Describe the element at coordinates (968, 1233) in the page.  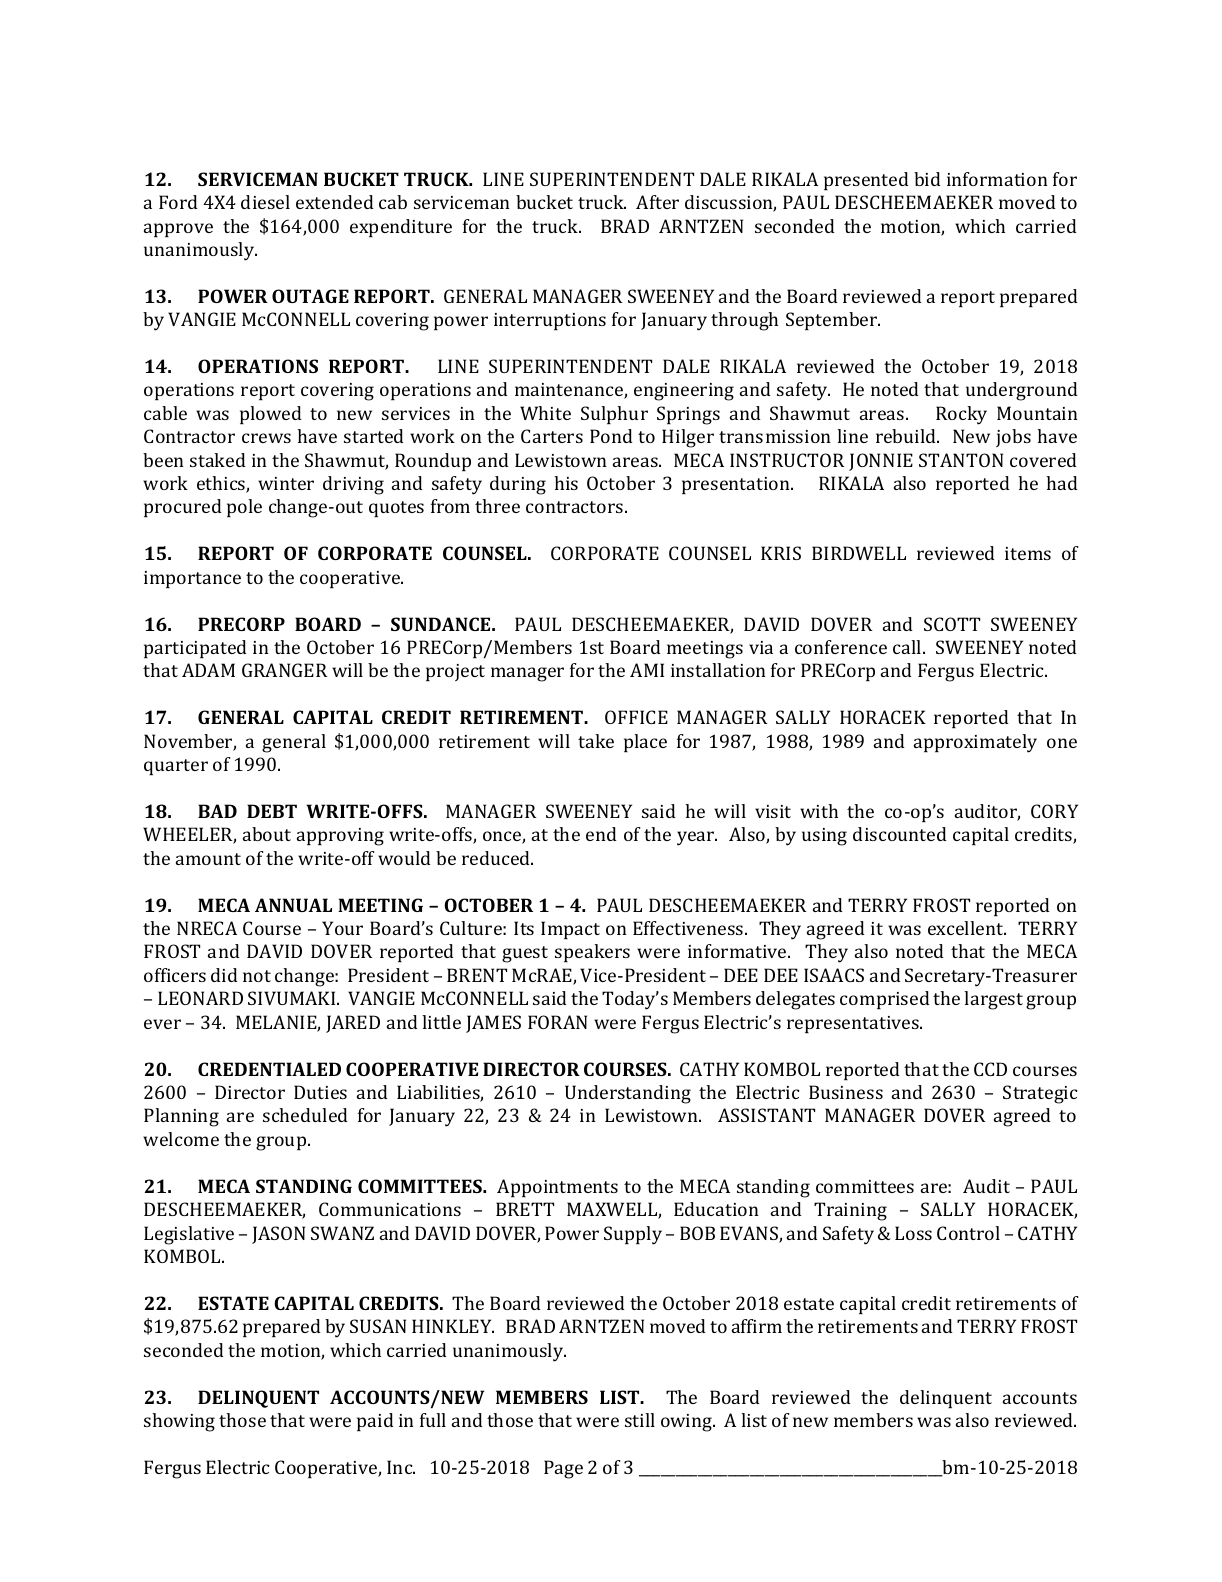
I see `Control` at that location.
